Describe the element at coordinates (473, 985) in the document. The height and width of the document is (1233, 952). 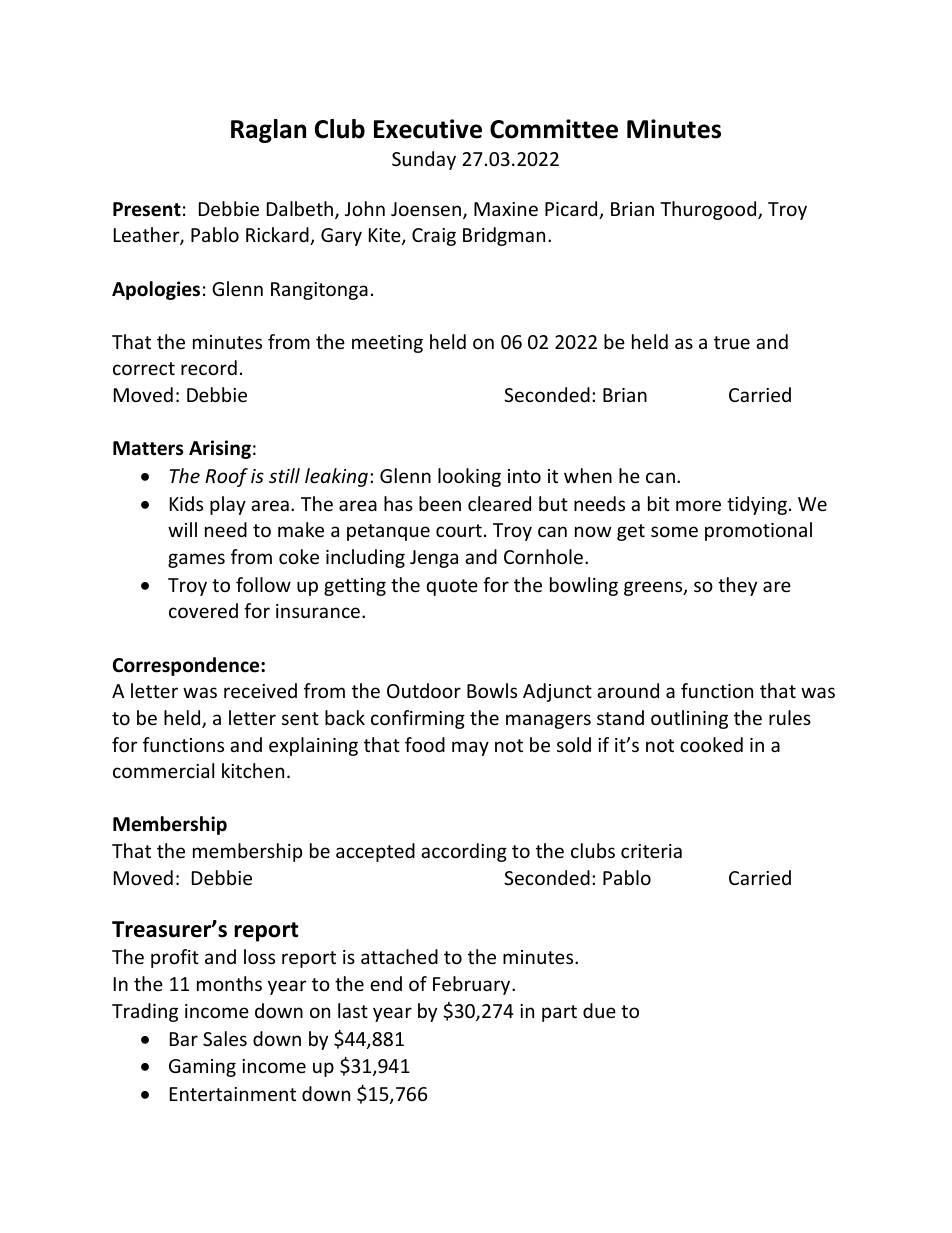
I see `February` at that location.
